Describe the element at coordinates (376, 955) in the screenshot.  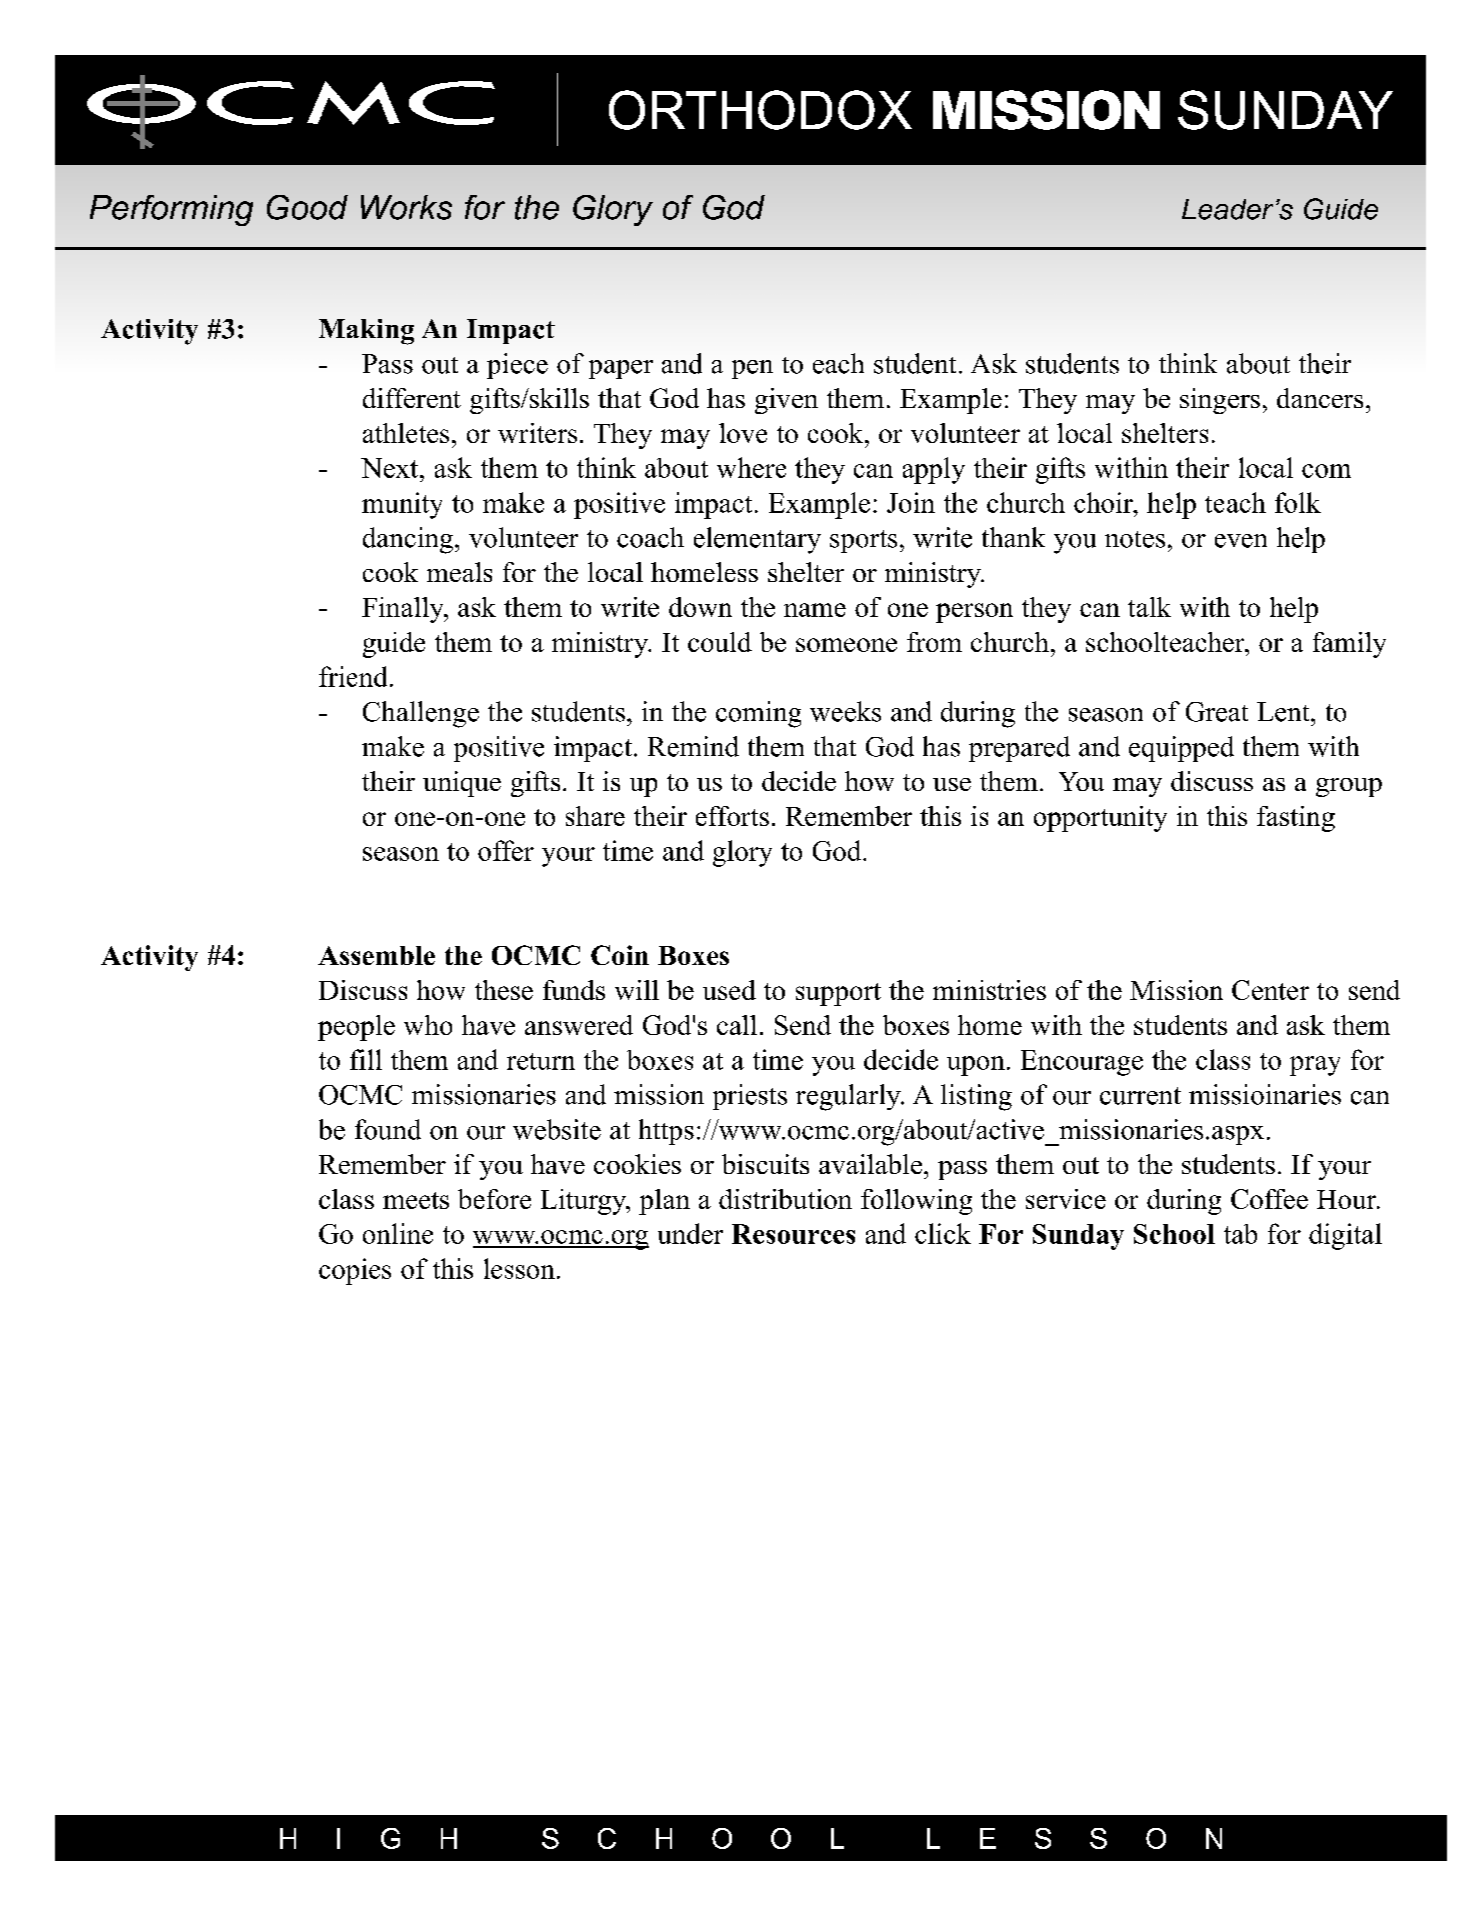
I see `Assemble` at that location.
